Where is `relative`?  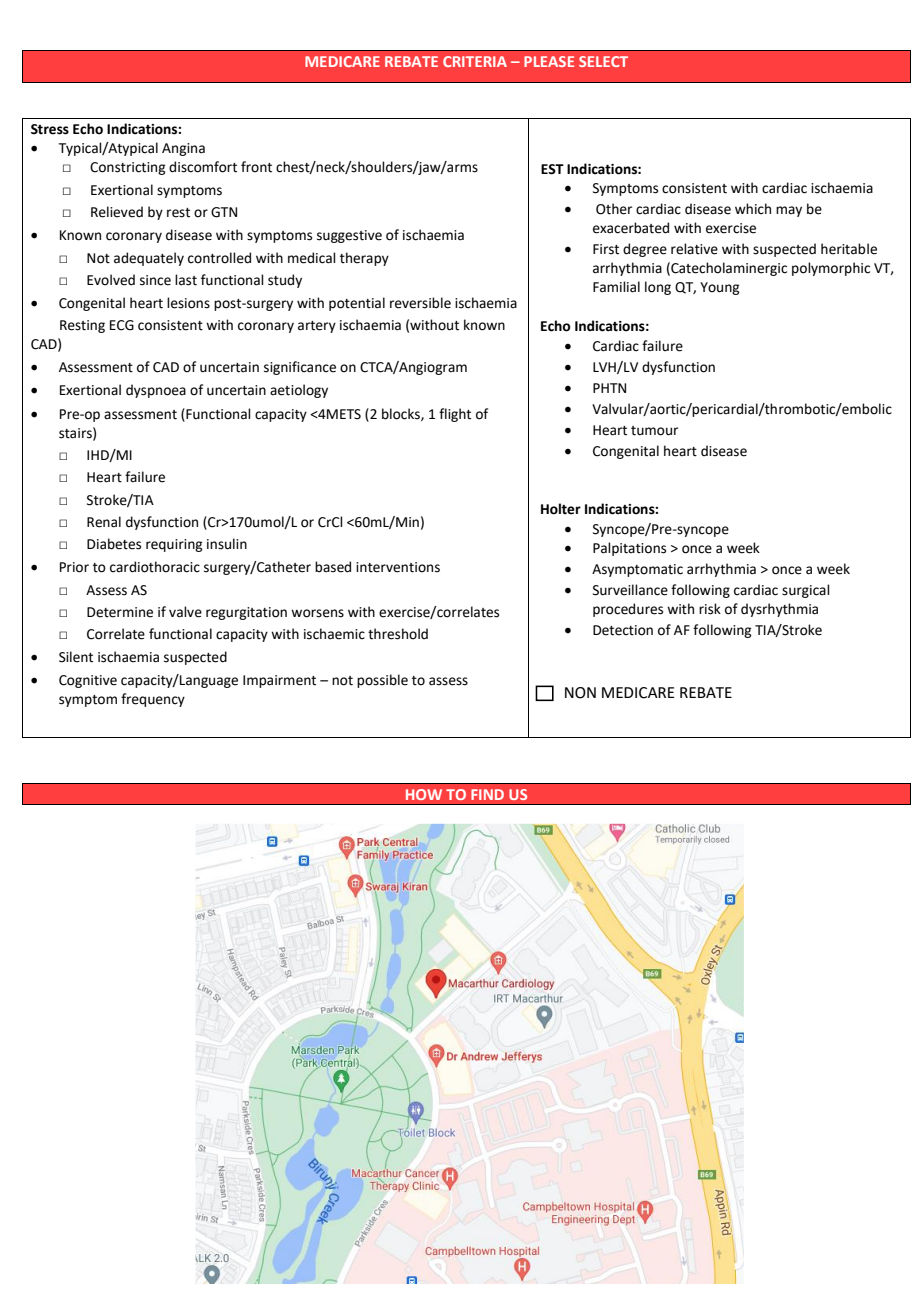
relative is located at coordinates (694, 249).
